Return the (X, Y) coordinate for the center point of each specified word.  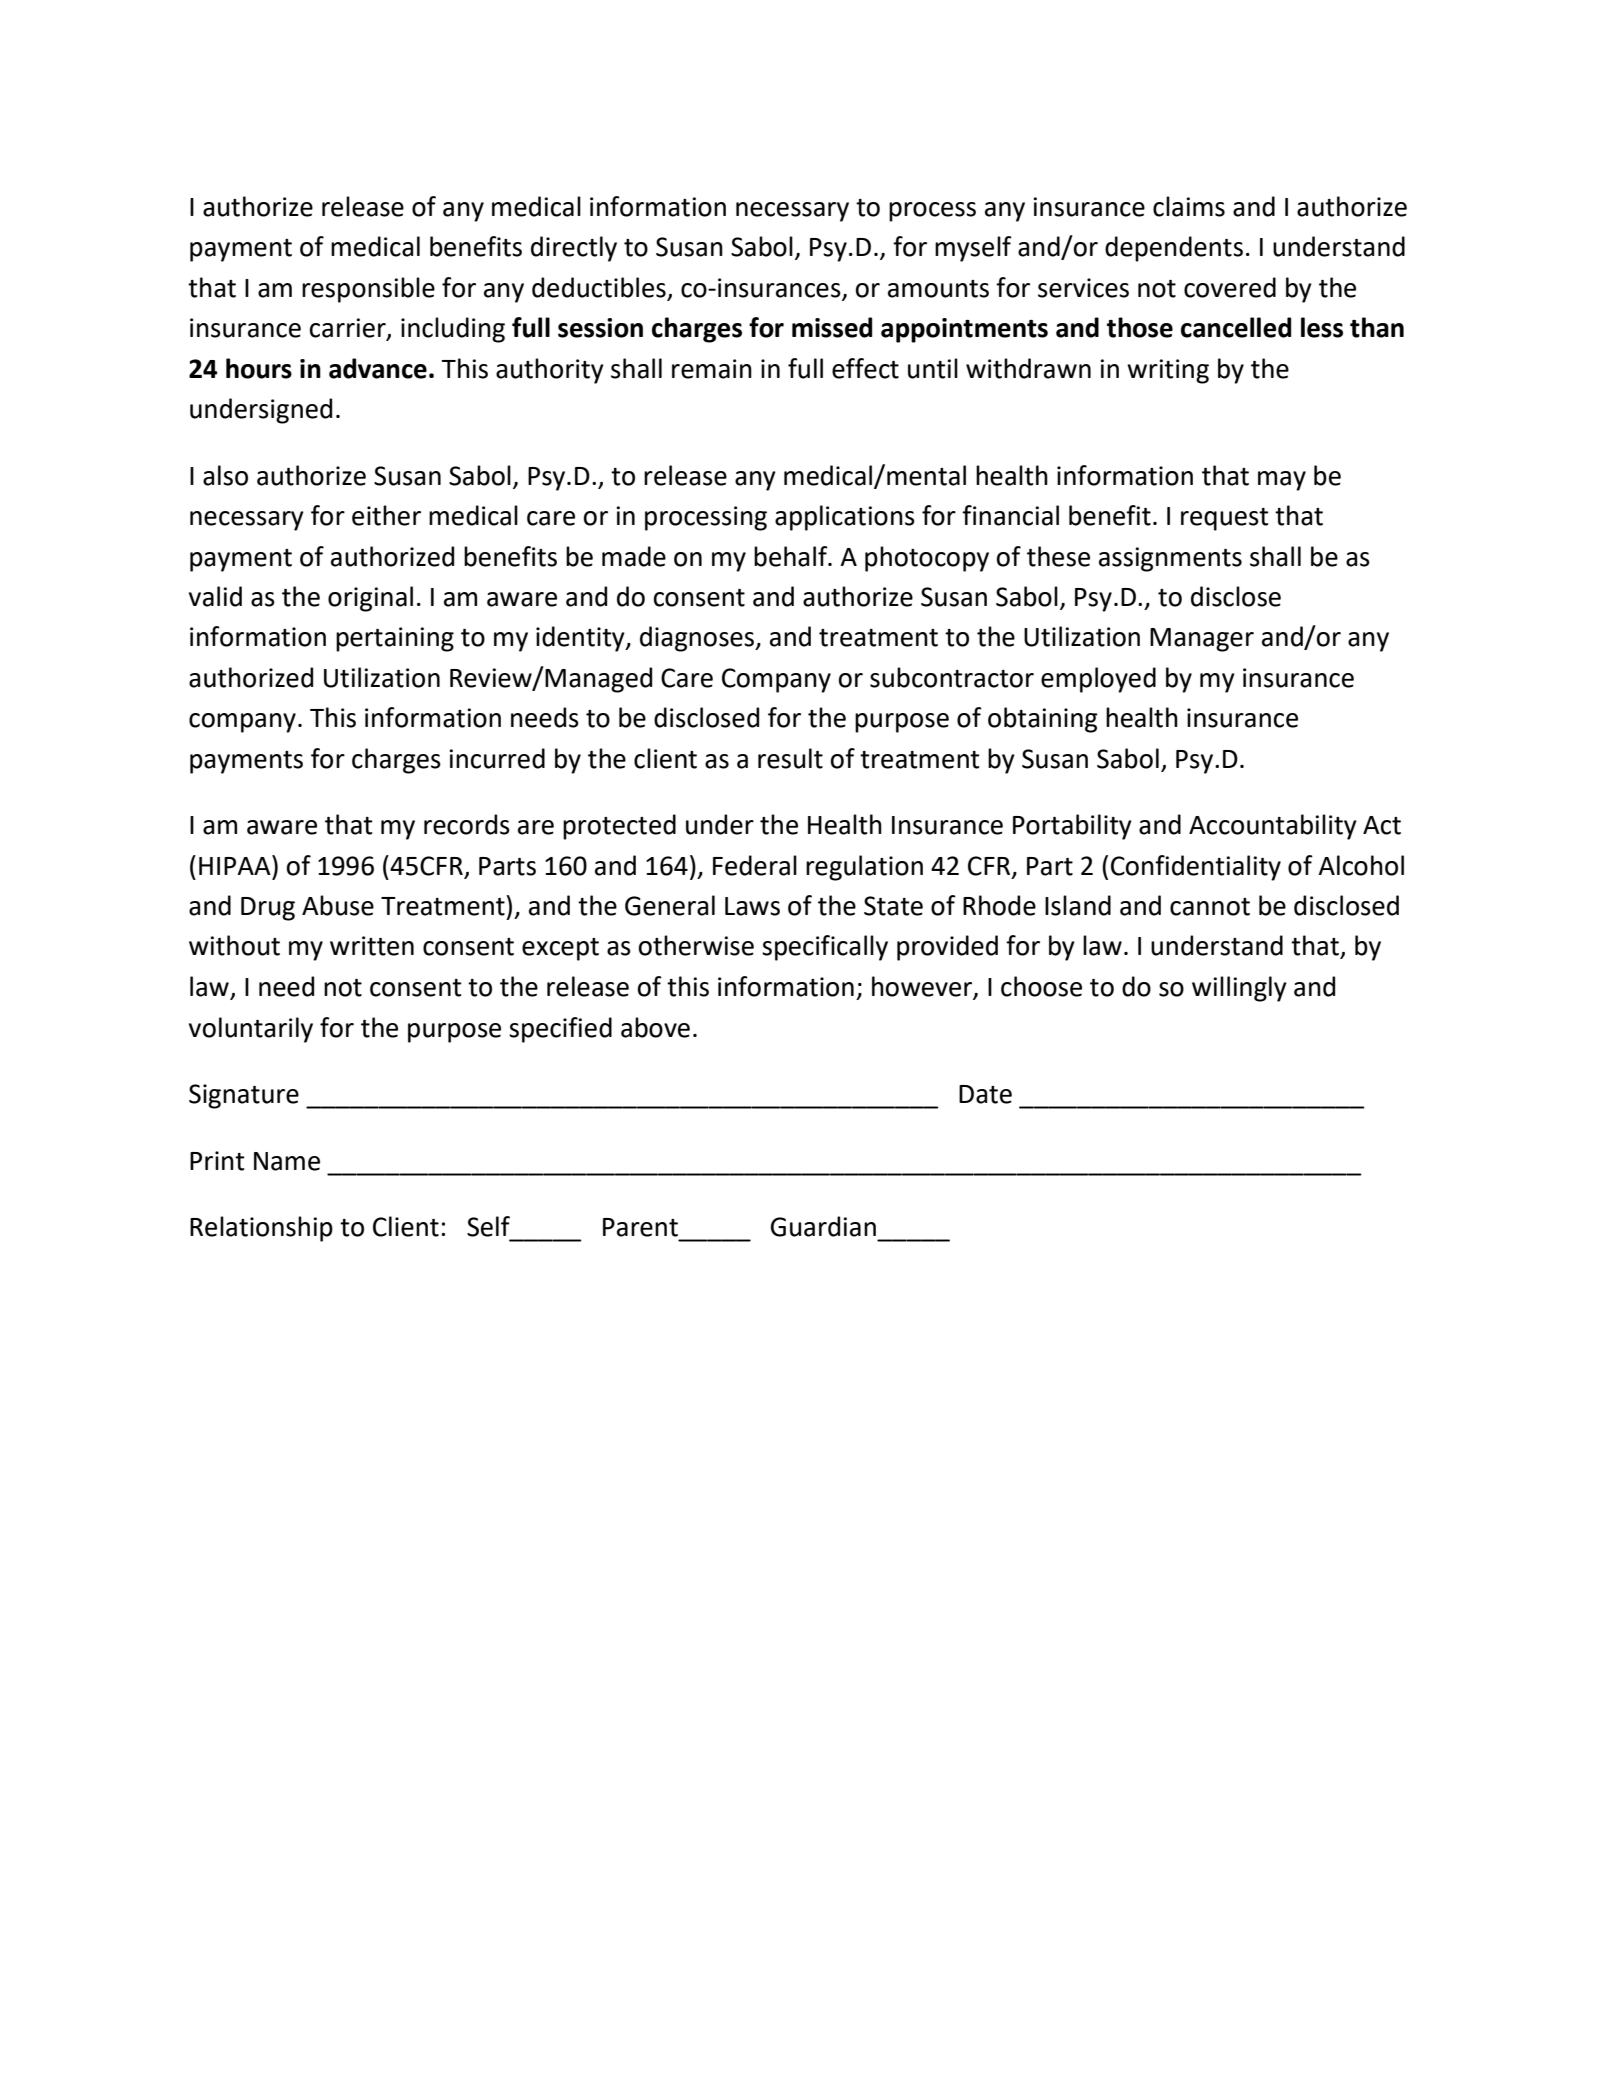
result (790, 758)
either (386, 515)
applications (845, 518)
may (1282, 481)
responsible (368, 290)
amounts (938, 289)
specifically (825, 948)
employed (1098, 680)
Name (287, 1161)
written (372, 946)
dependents (1174, 249)
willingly (1239, 989)
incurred (497, 758)
